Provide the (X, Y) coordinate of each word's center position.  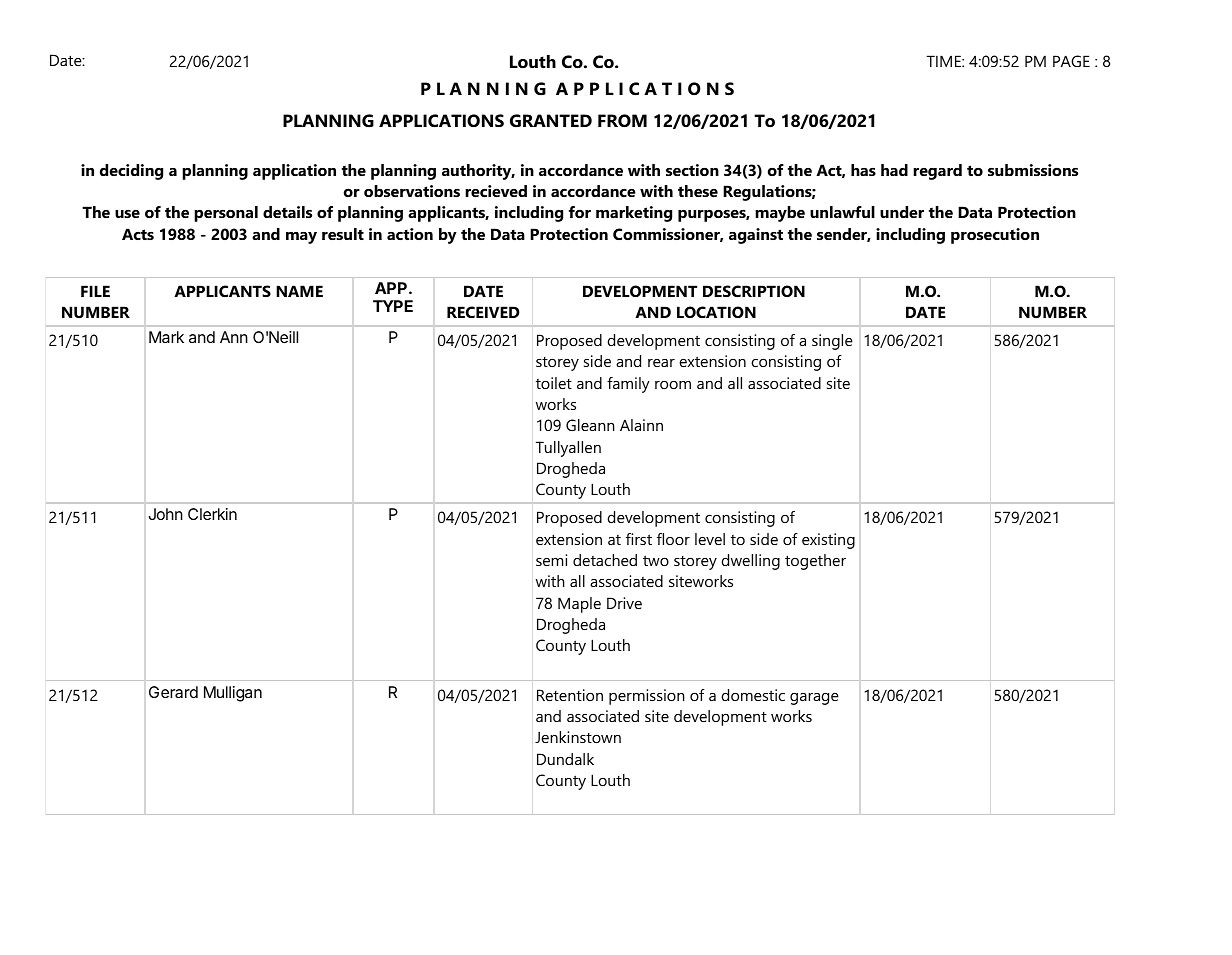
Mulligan (233, 694)
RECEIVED (483, 312)
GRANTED (551, 121)
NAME (299, 291)
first (639, 539)
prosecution (995, 236)
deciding (131, 172)
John (165, 514)
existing (828, 541)
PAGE (1071, 61)
